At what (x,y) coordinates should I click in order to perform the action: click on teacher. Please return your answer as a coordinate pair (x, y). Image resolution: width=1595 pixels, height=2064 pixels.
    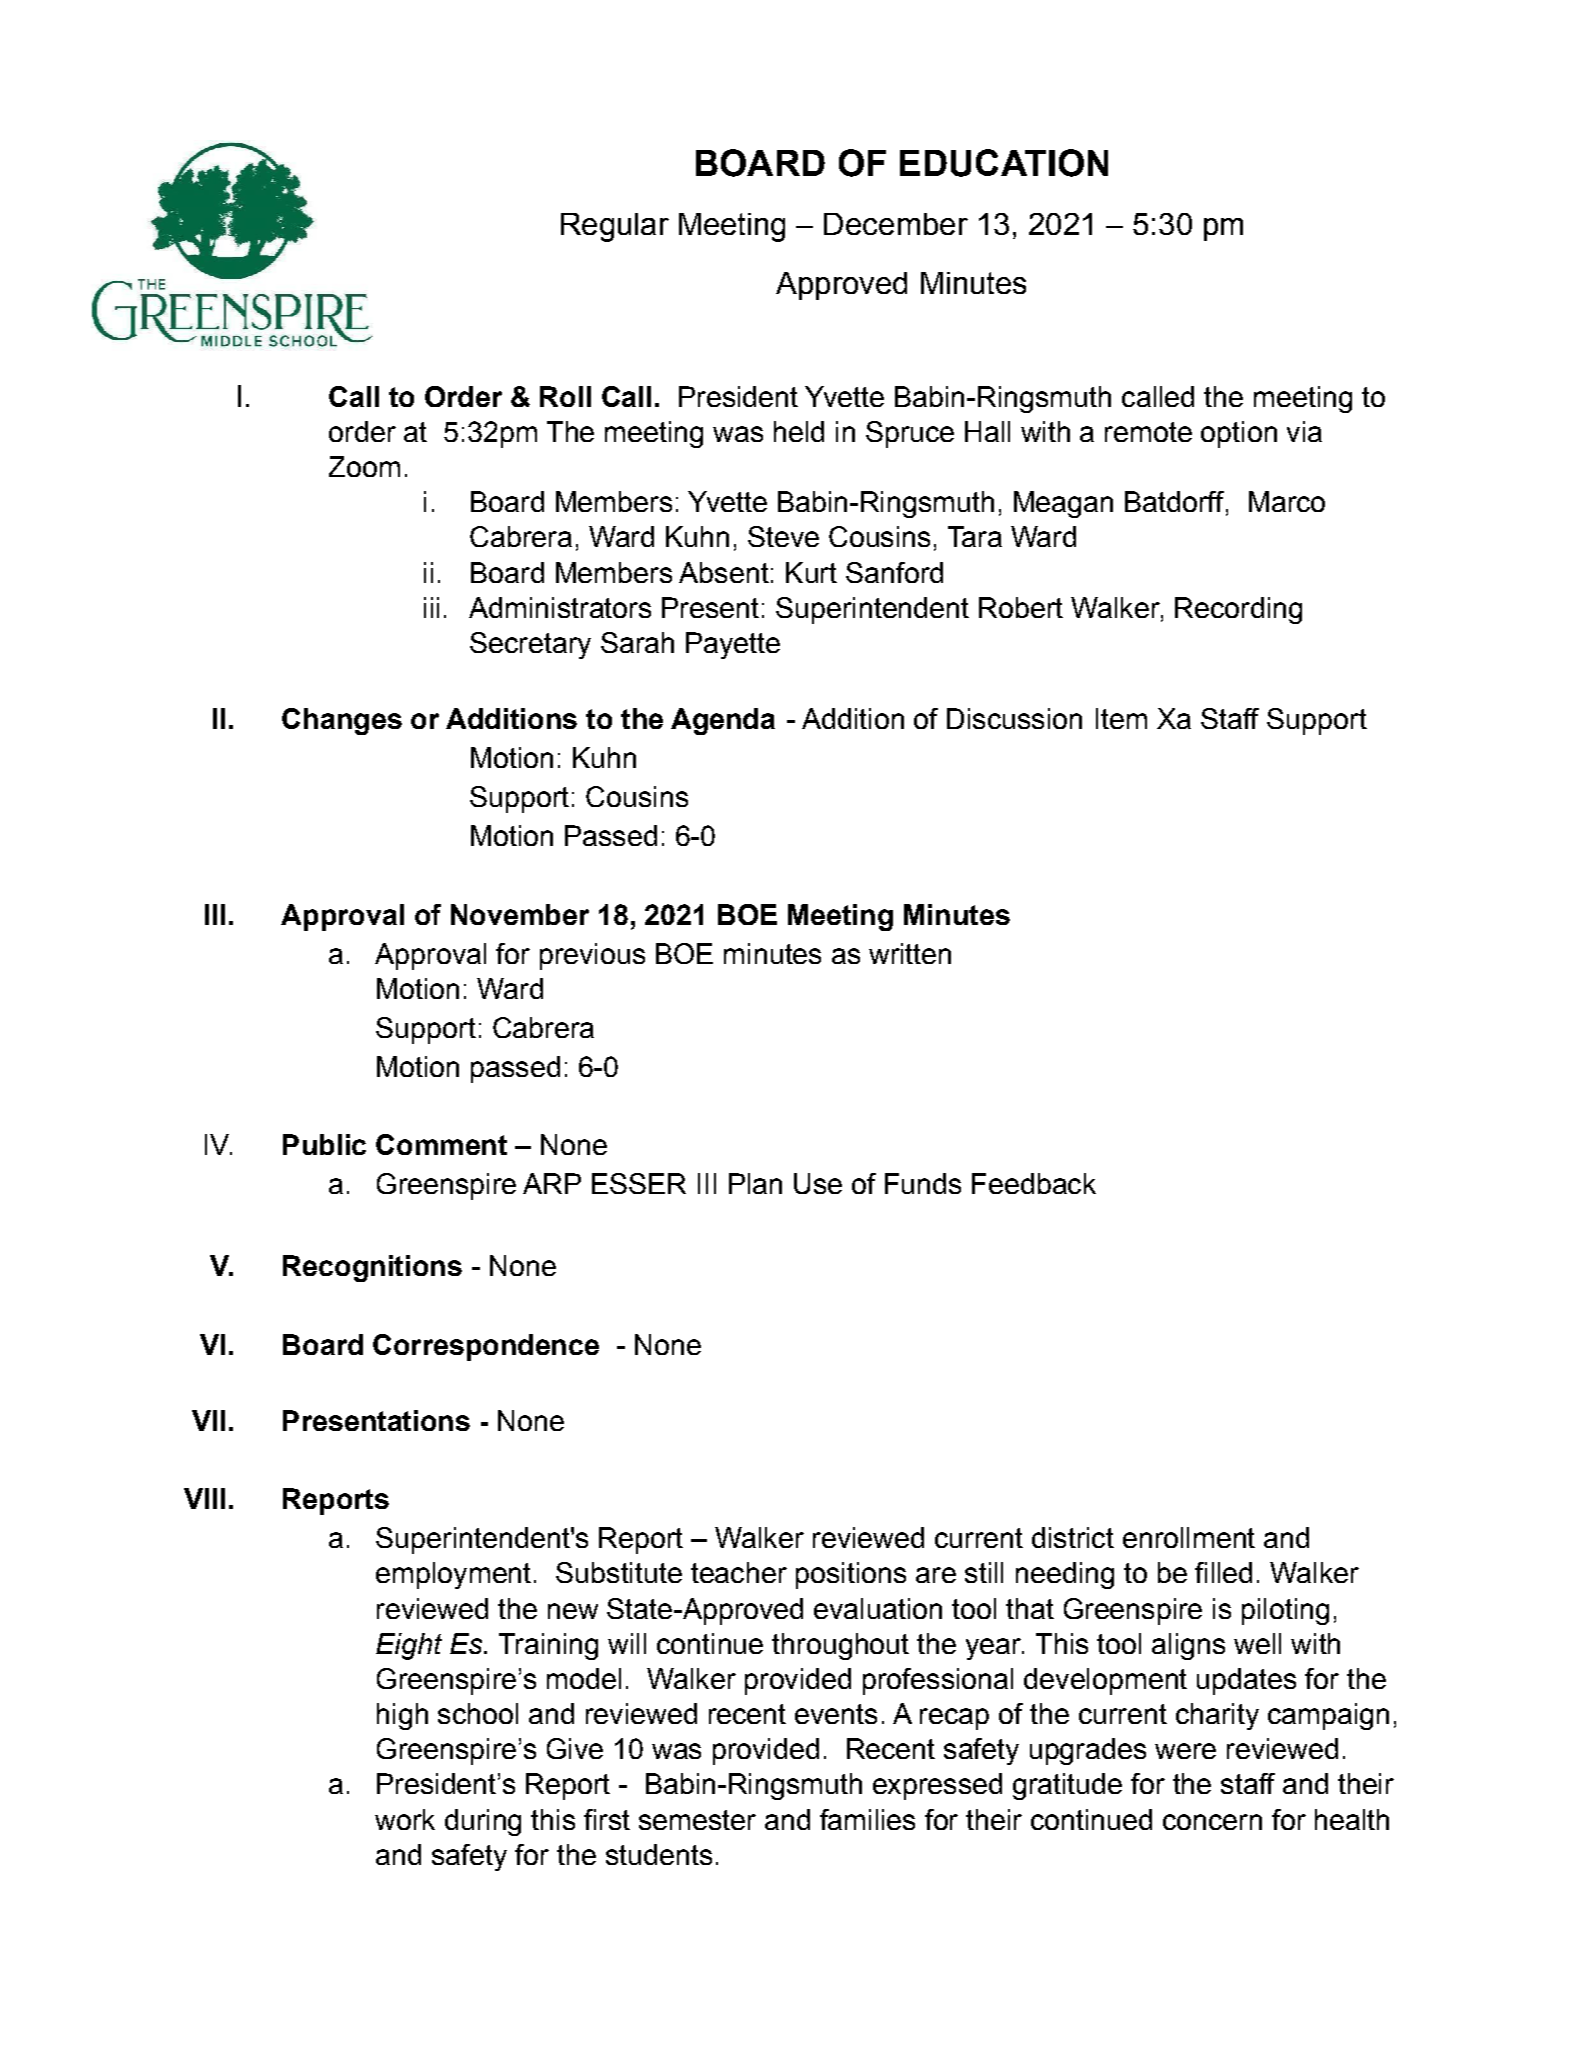
    Looking at the image, I should click on (739, 1572).
